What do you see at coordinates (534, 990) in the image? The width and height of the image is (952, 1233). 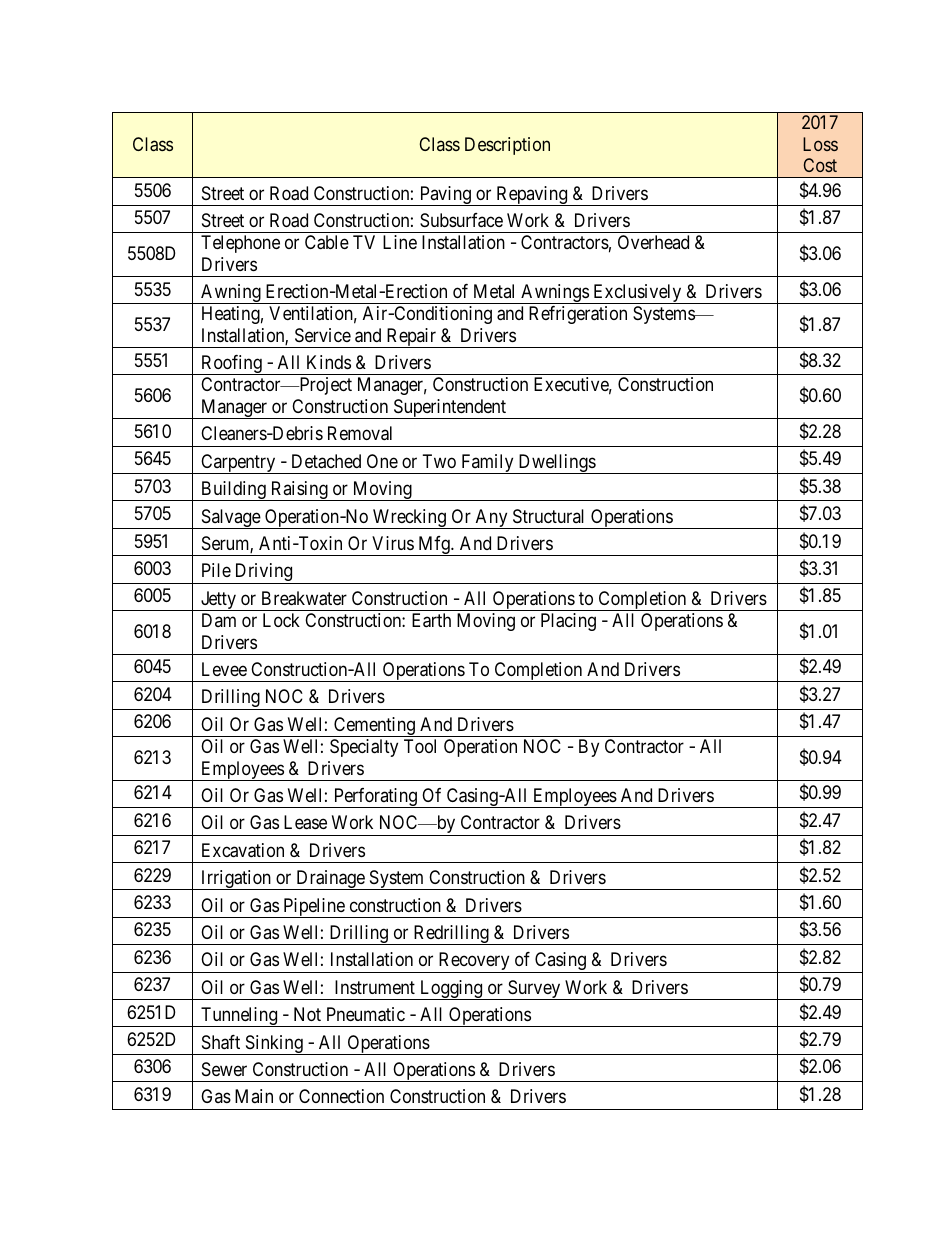 I see `Survey` at bounding box center [534, 990].
